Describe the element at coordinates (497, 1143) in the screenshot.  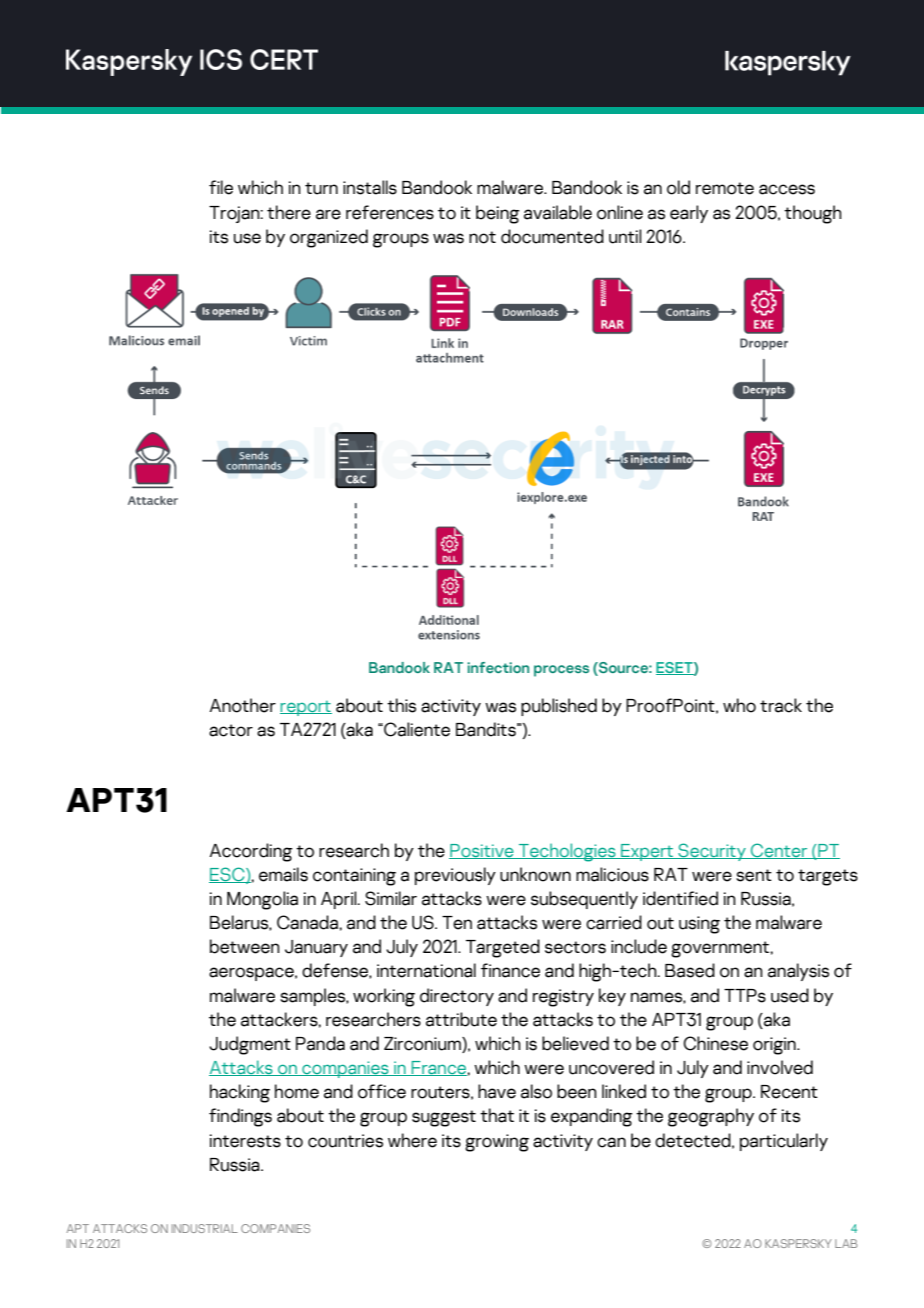
I see `growing` at that location.
